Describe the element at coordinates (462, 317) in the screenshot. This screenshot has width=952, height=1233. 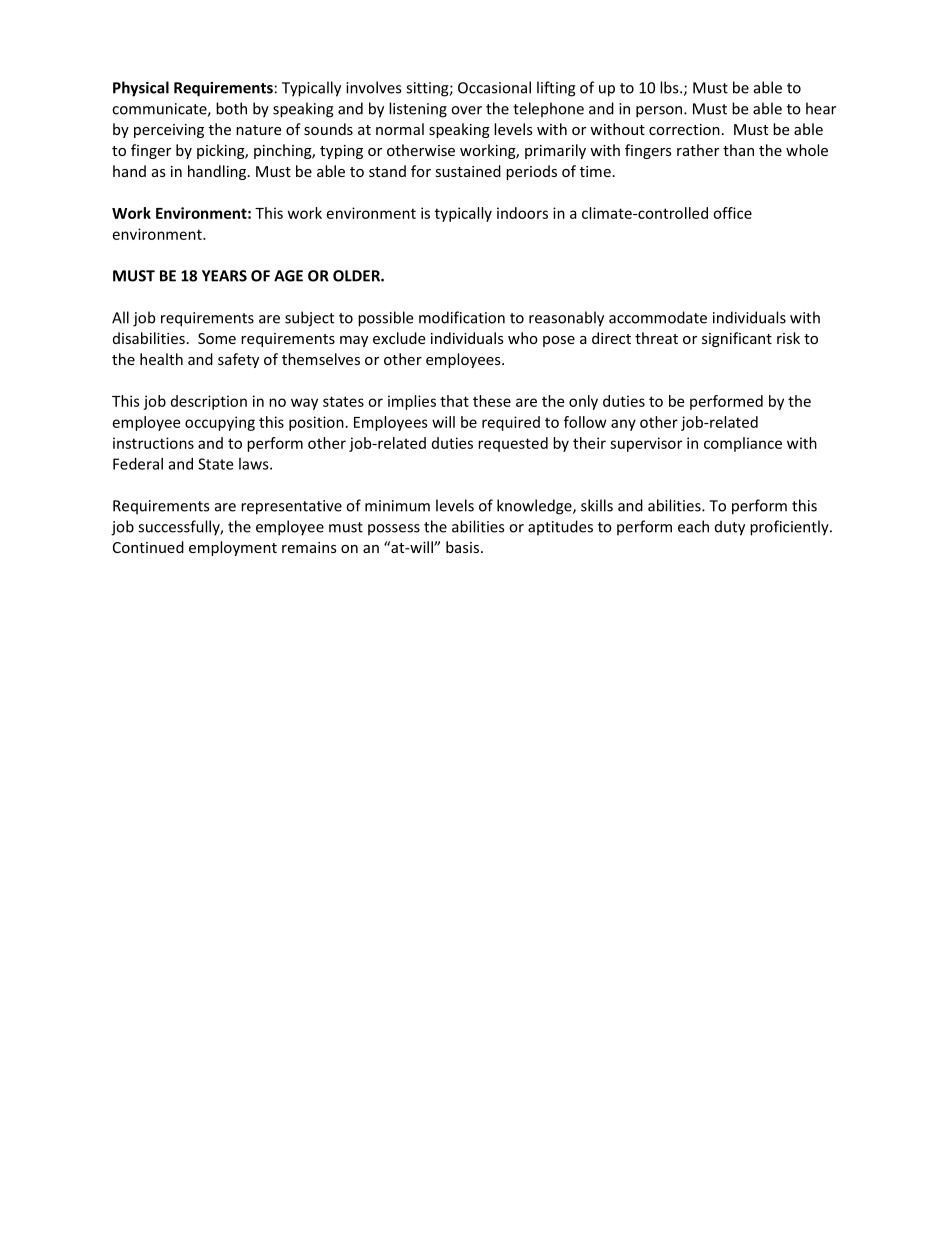
I see `modification` at that location.
